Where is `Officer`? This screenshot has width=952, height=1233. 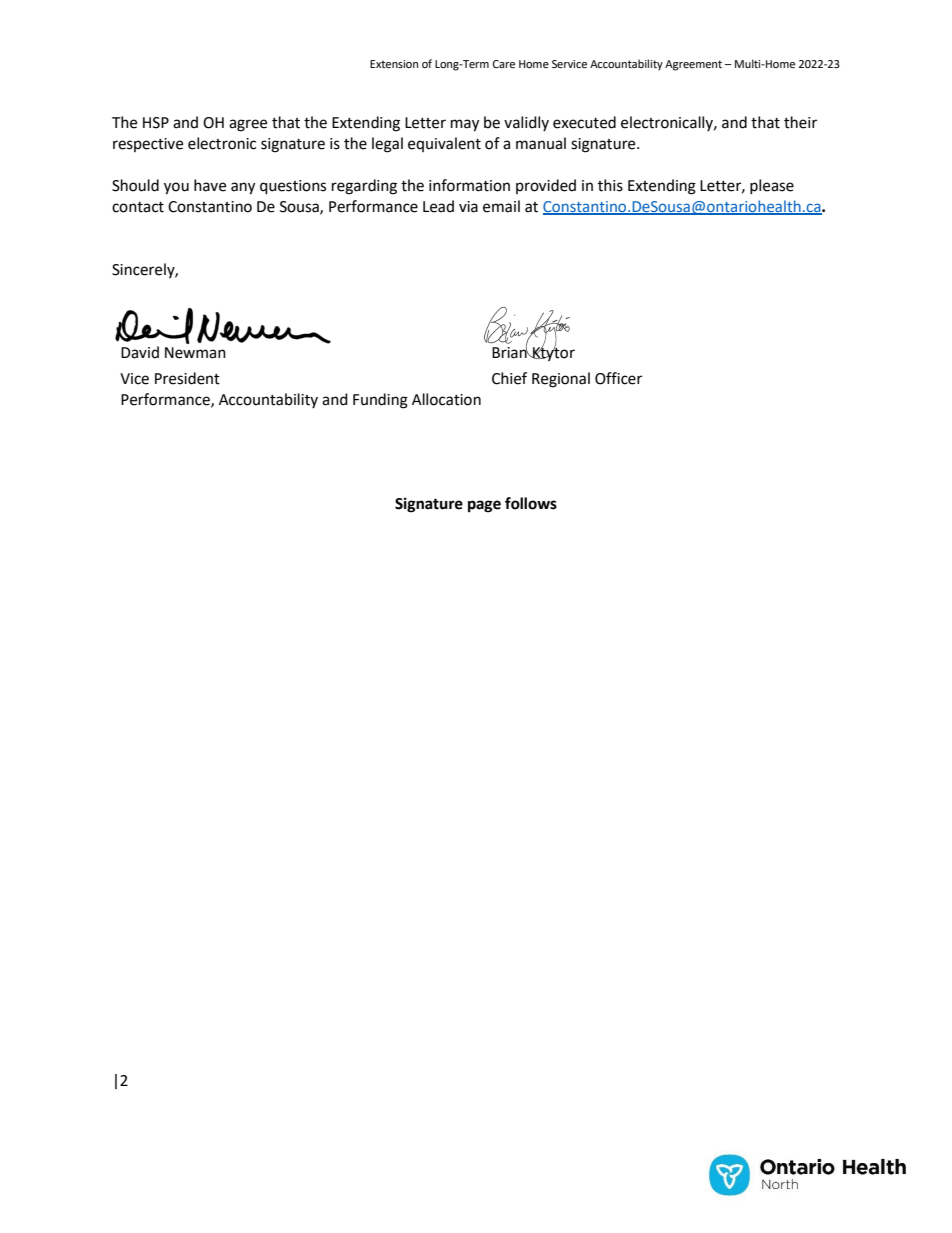 Officer is located at coordinates (618, 378).
